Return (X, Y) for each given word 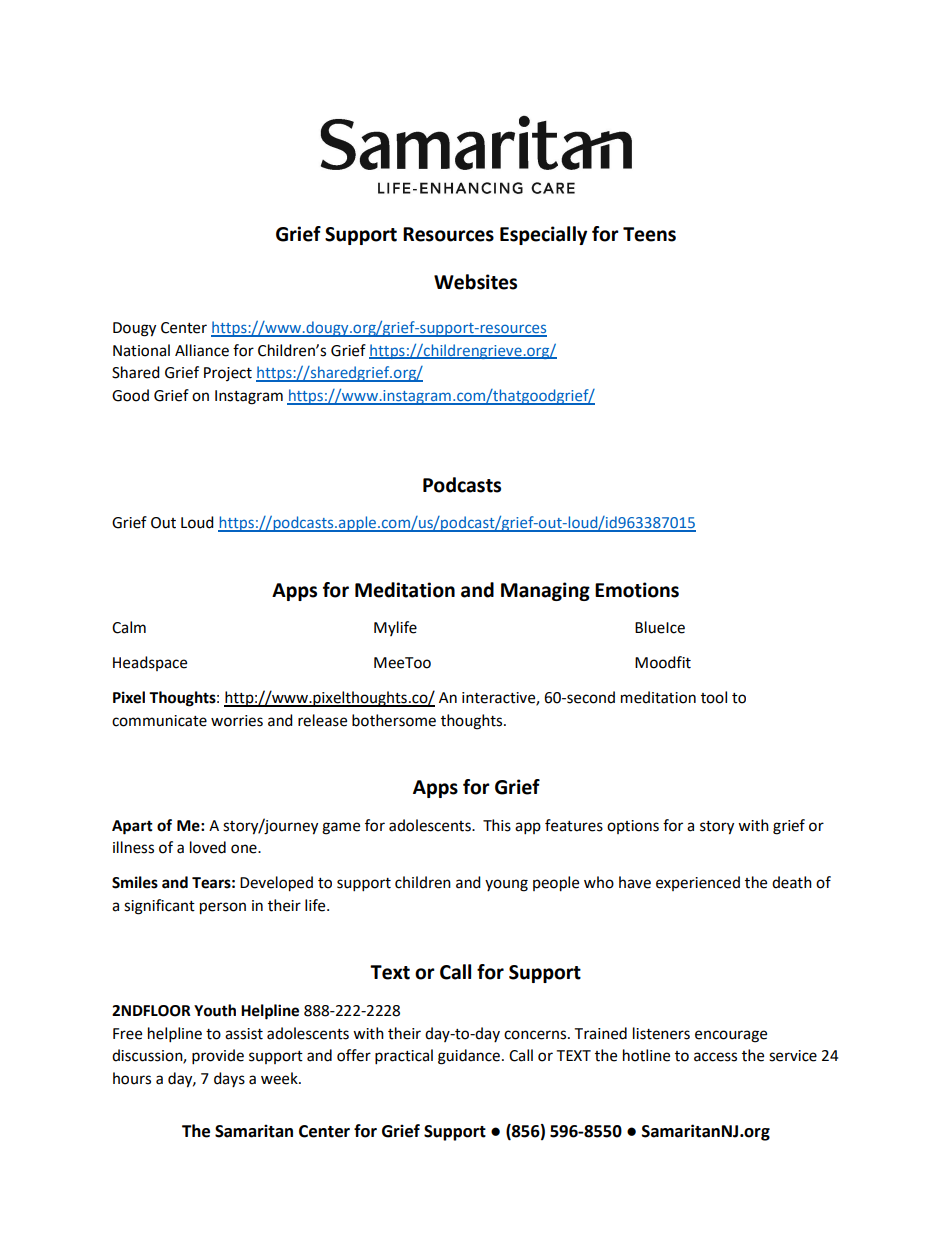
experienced (698, 883)
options (633, 827)
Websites (475, 282)
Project (228, 374)
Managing (545, 591)
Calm (129, 627)
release (322, 720)
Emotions (637, 590)
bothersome (394, 720)
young (506, 885)
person (223, 908)
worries (237, 721)
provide (218, 1057)
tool (714, 697)
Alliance (202, 350)
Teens (649, 234)
